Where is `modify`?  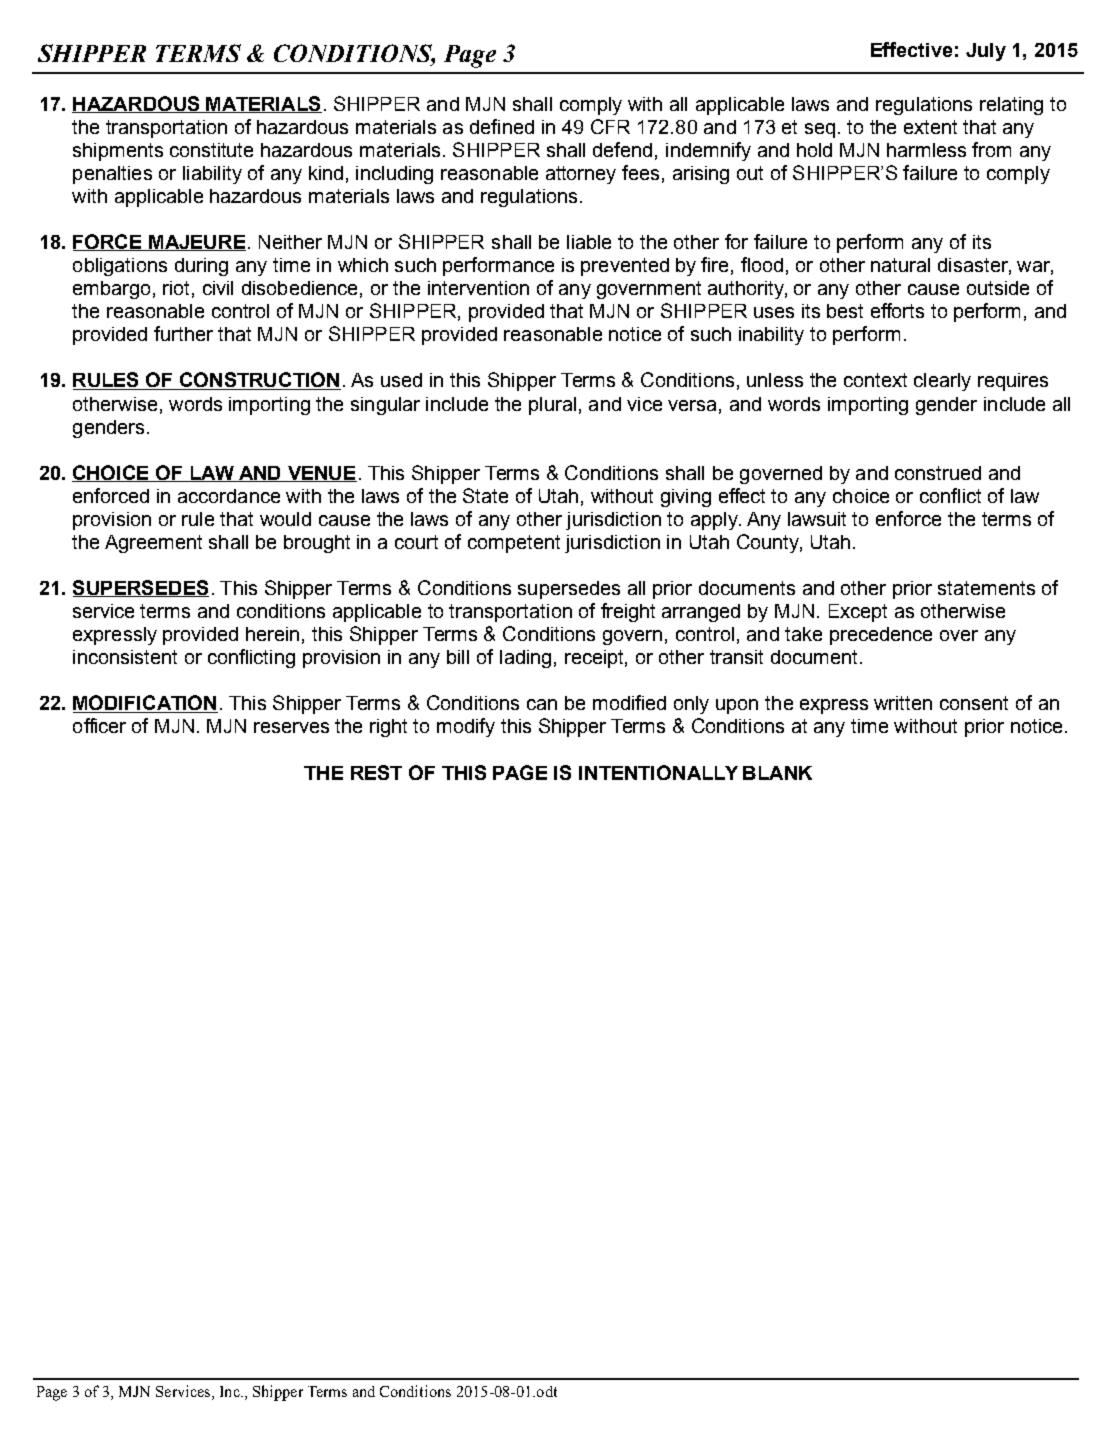 modify is located at coordinates (466, 727).
